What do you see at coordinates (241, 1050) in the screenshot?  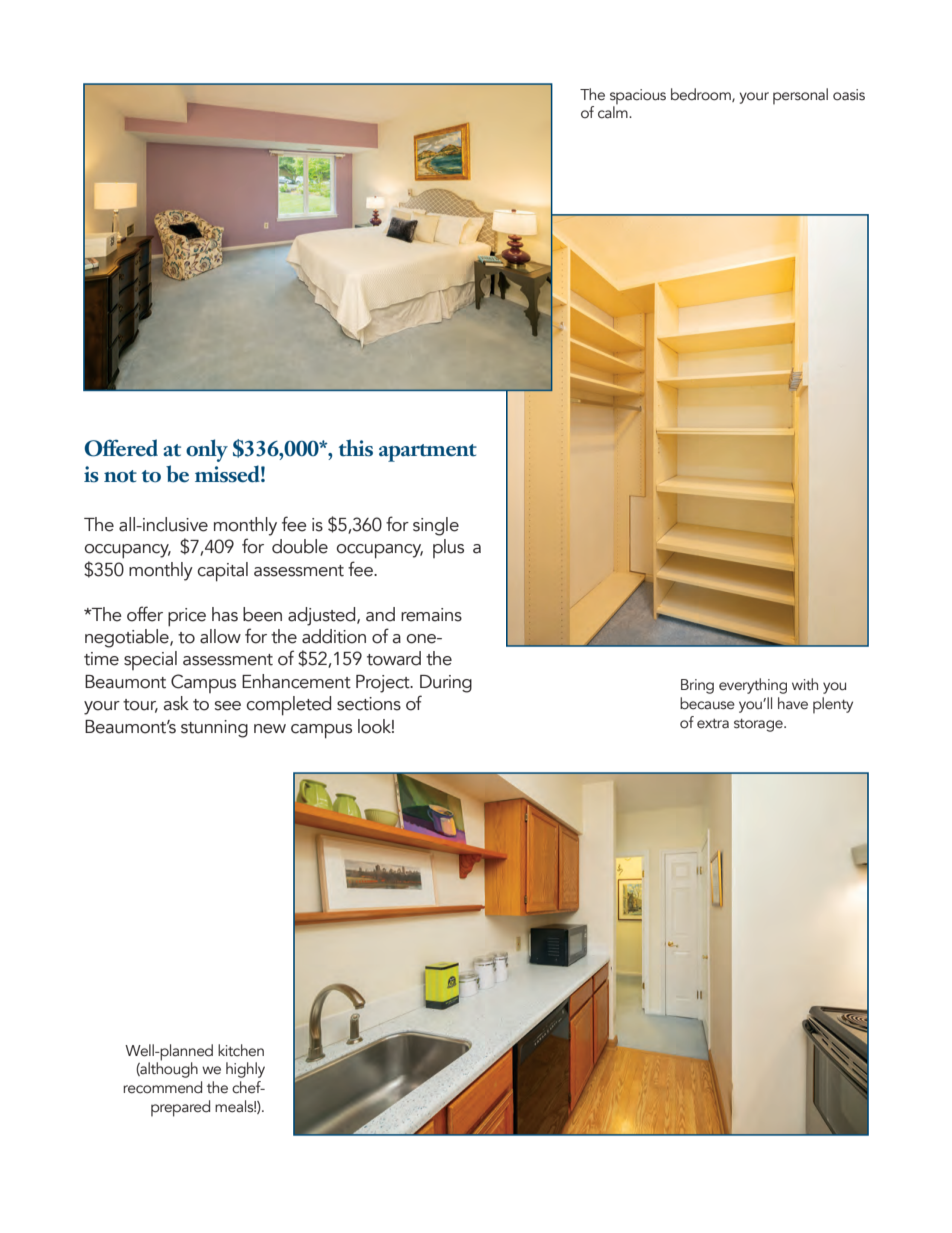 I see `kitchen` at bounding box center [241, 1050].
